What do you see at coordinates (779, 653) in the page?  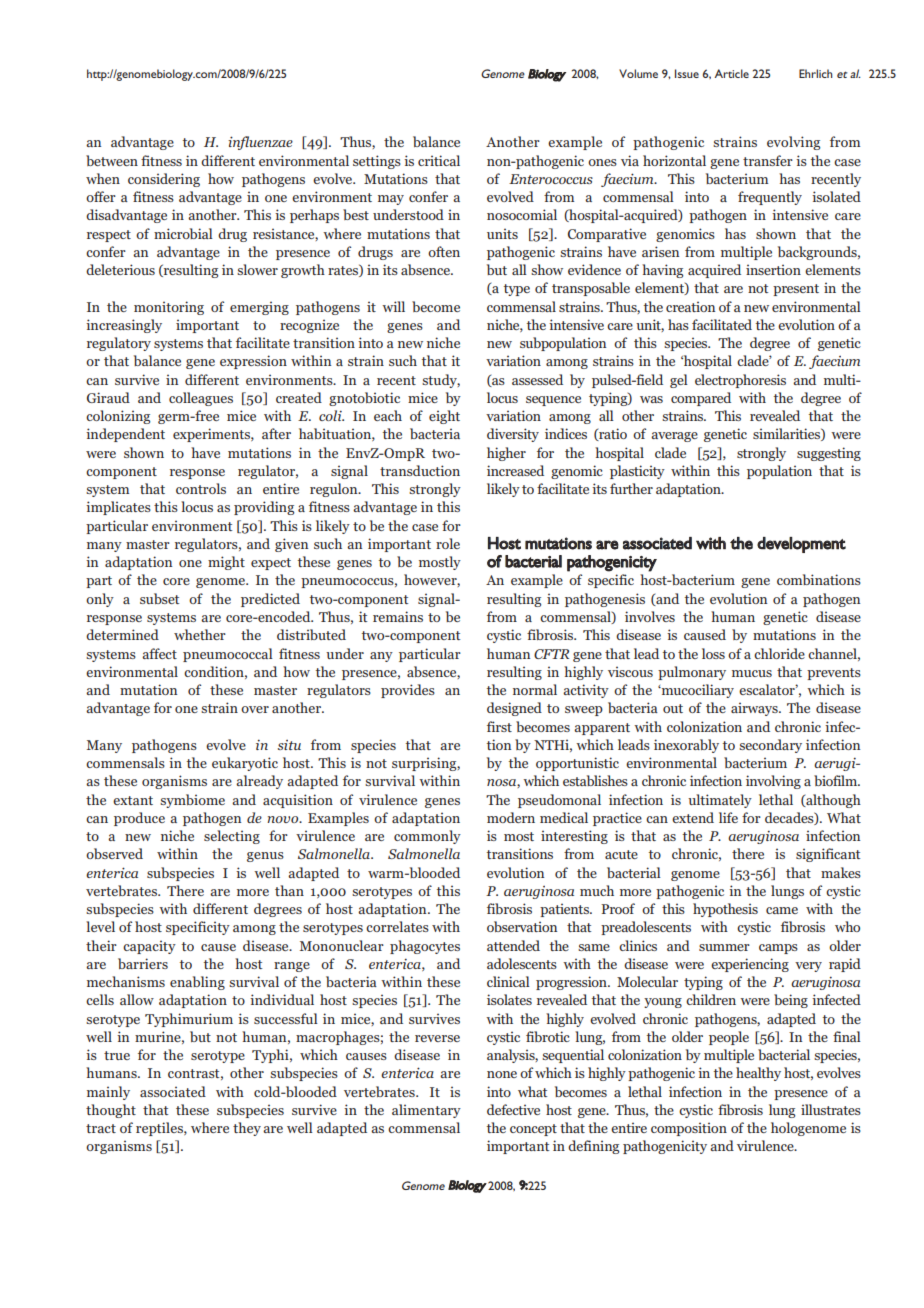 I see `chloride` at bounding box center [779, 653].
